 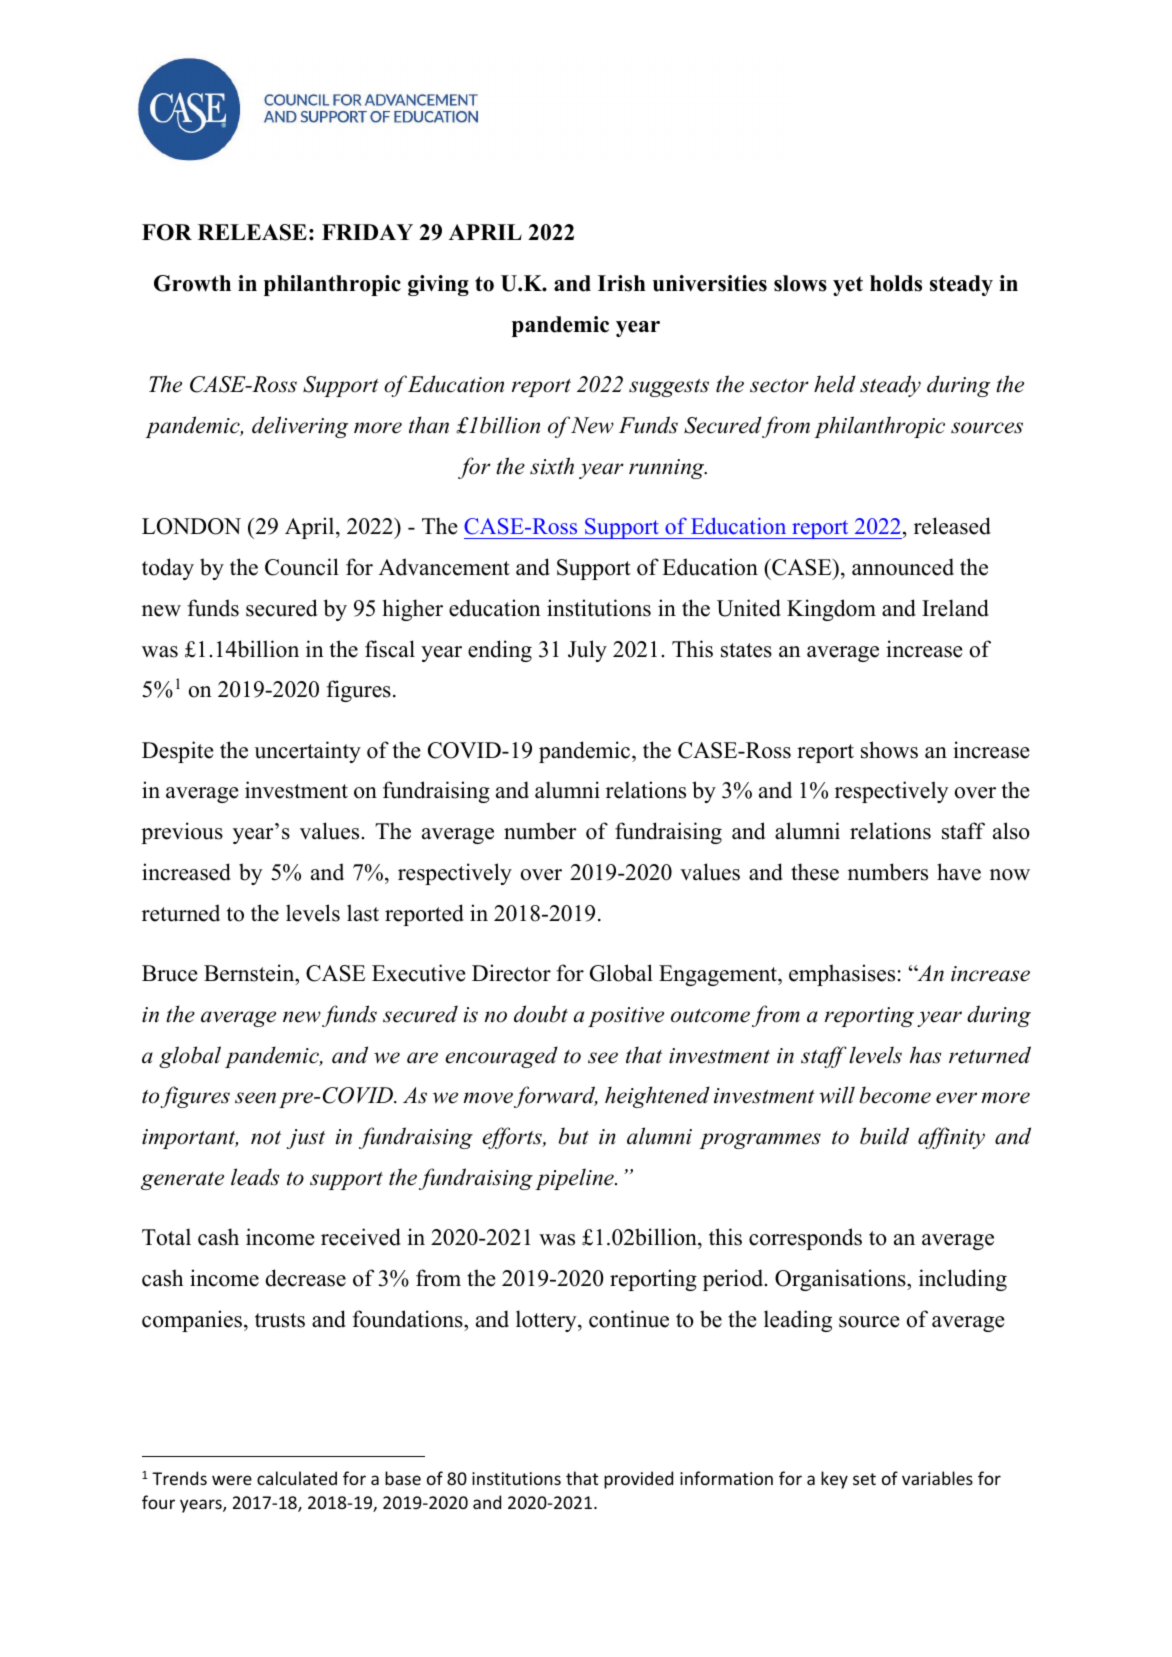 I want to click on announced, so click(x=903, y=567).
